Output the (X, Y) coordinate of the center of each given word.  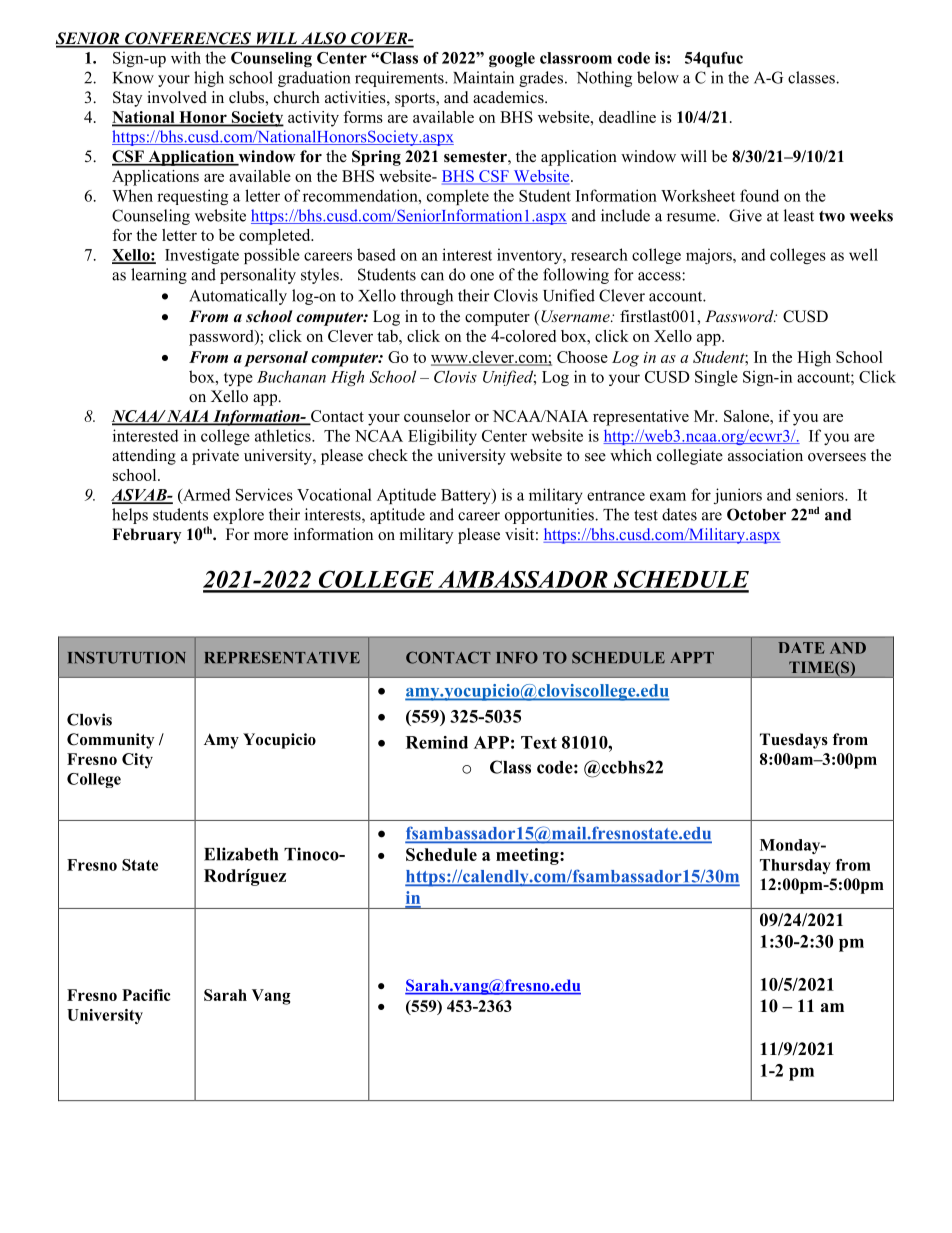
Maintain (483, 77)
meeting (528, 856)
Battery (467, 496)
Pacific (146, 995)
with (186, 57)
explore (238, 516)
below (658, 77)
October (756, 514)
